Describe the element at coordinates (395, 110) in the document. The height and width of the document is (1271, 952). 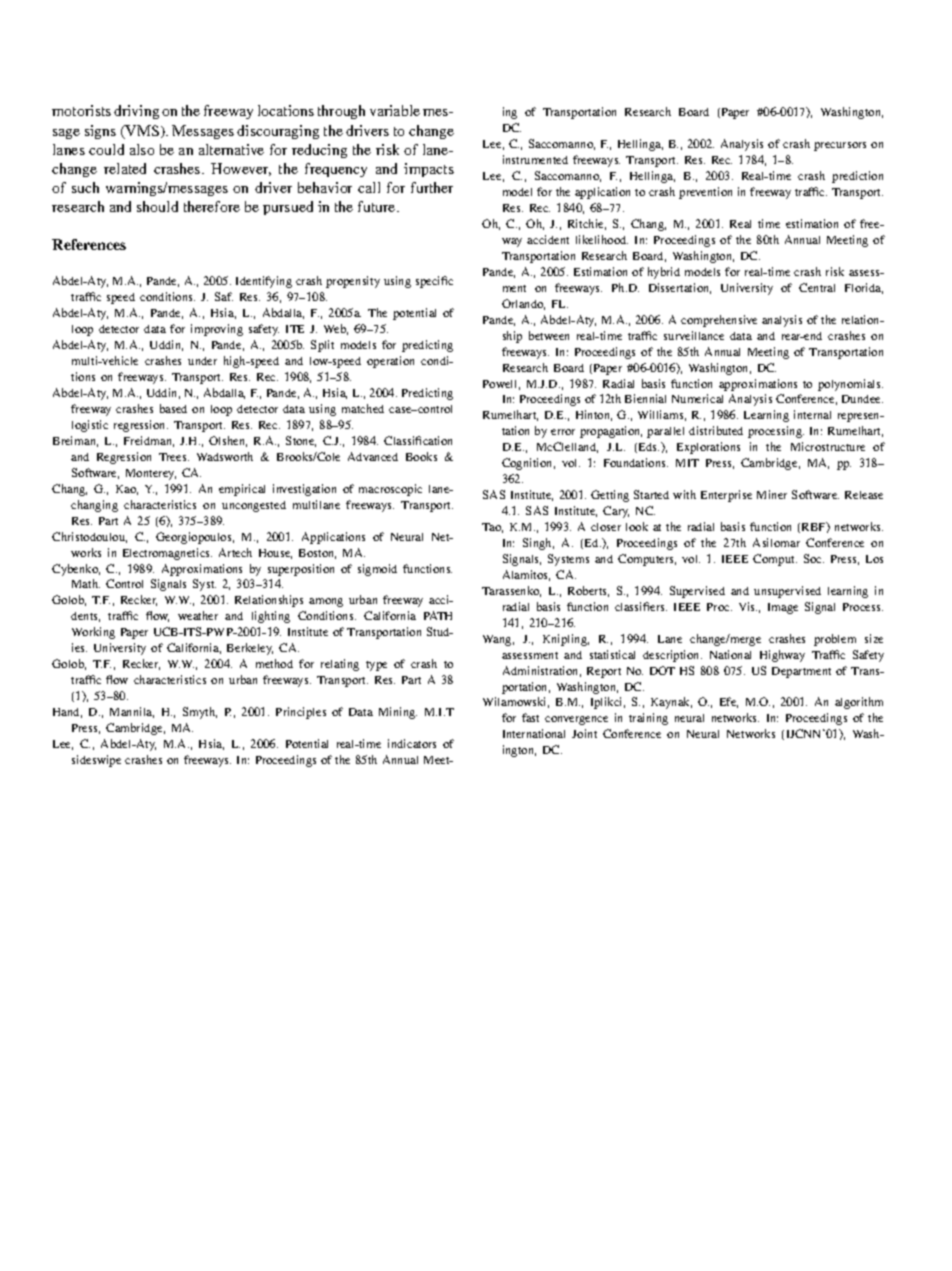
I see `variable` at that location.
